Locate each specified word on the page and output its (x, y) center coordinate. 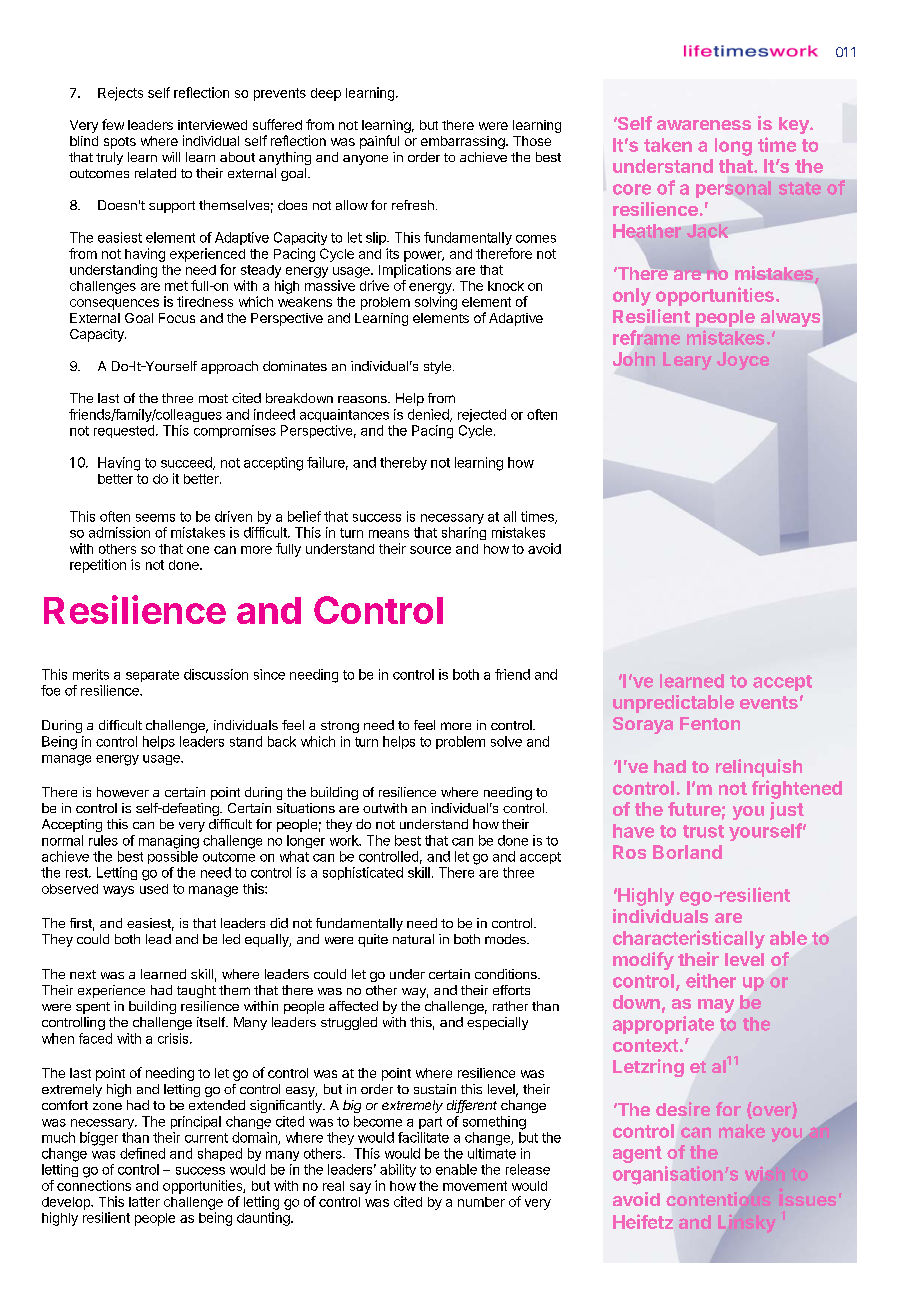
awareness (704, 125)
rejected (482, 415)
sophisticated (363, 873)
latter (144, 1202)
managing (169, 842)
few (113, 124)
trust (703, 831)
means (389, 534)
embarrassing (464, 142)
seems (155, 518)
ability (398, 1170)
